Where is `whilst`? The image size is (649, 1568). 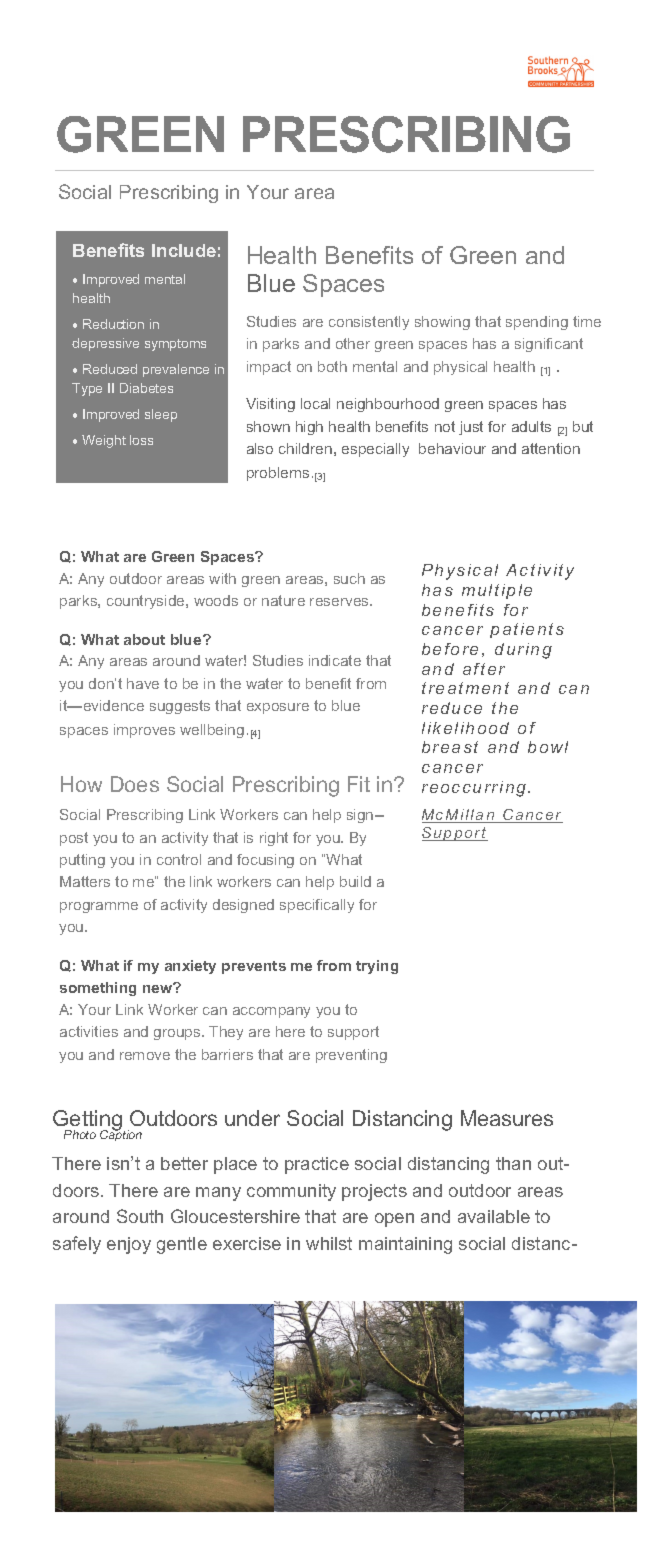
whilst is located at coordinates (329, 1243).
